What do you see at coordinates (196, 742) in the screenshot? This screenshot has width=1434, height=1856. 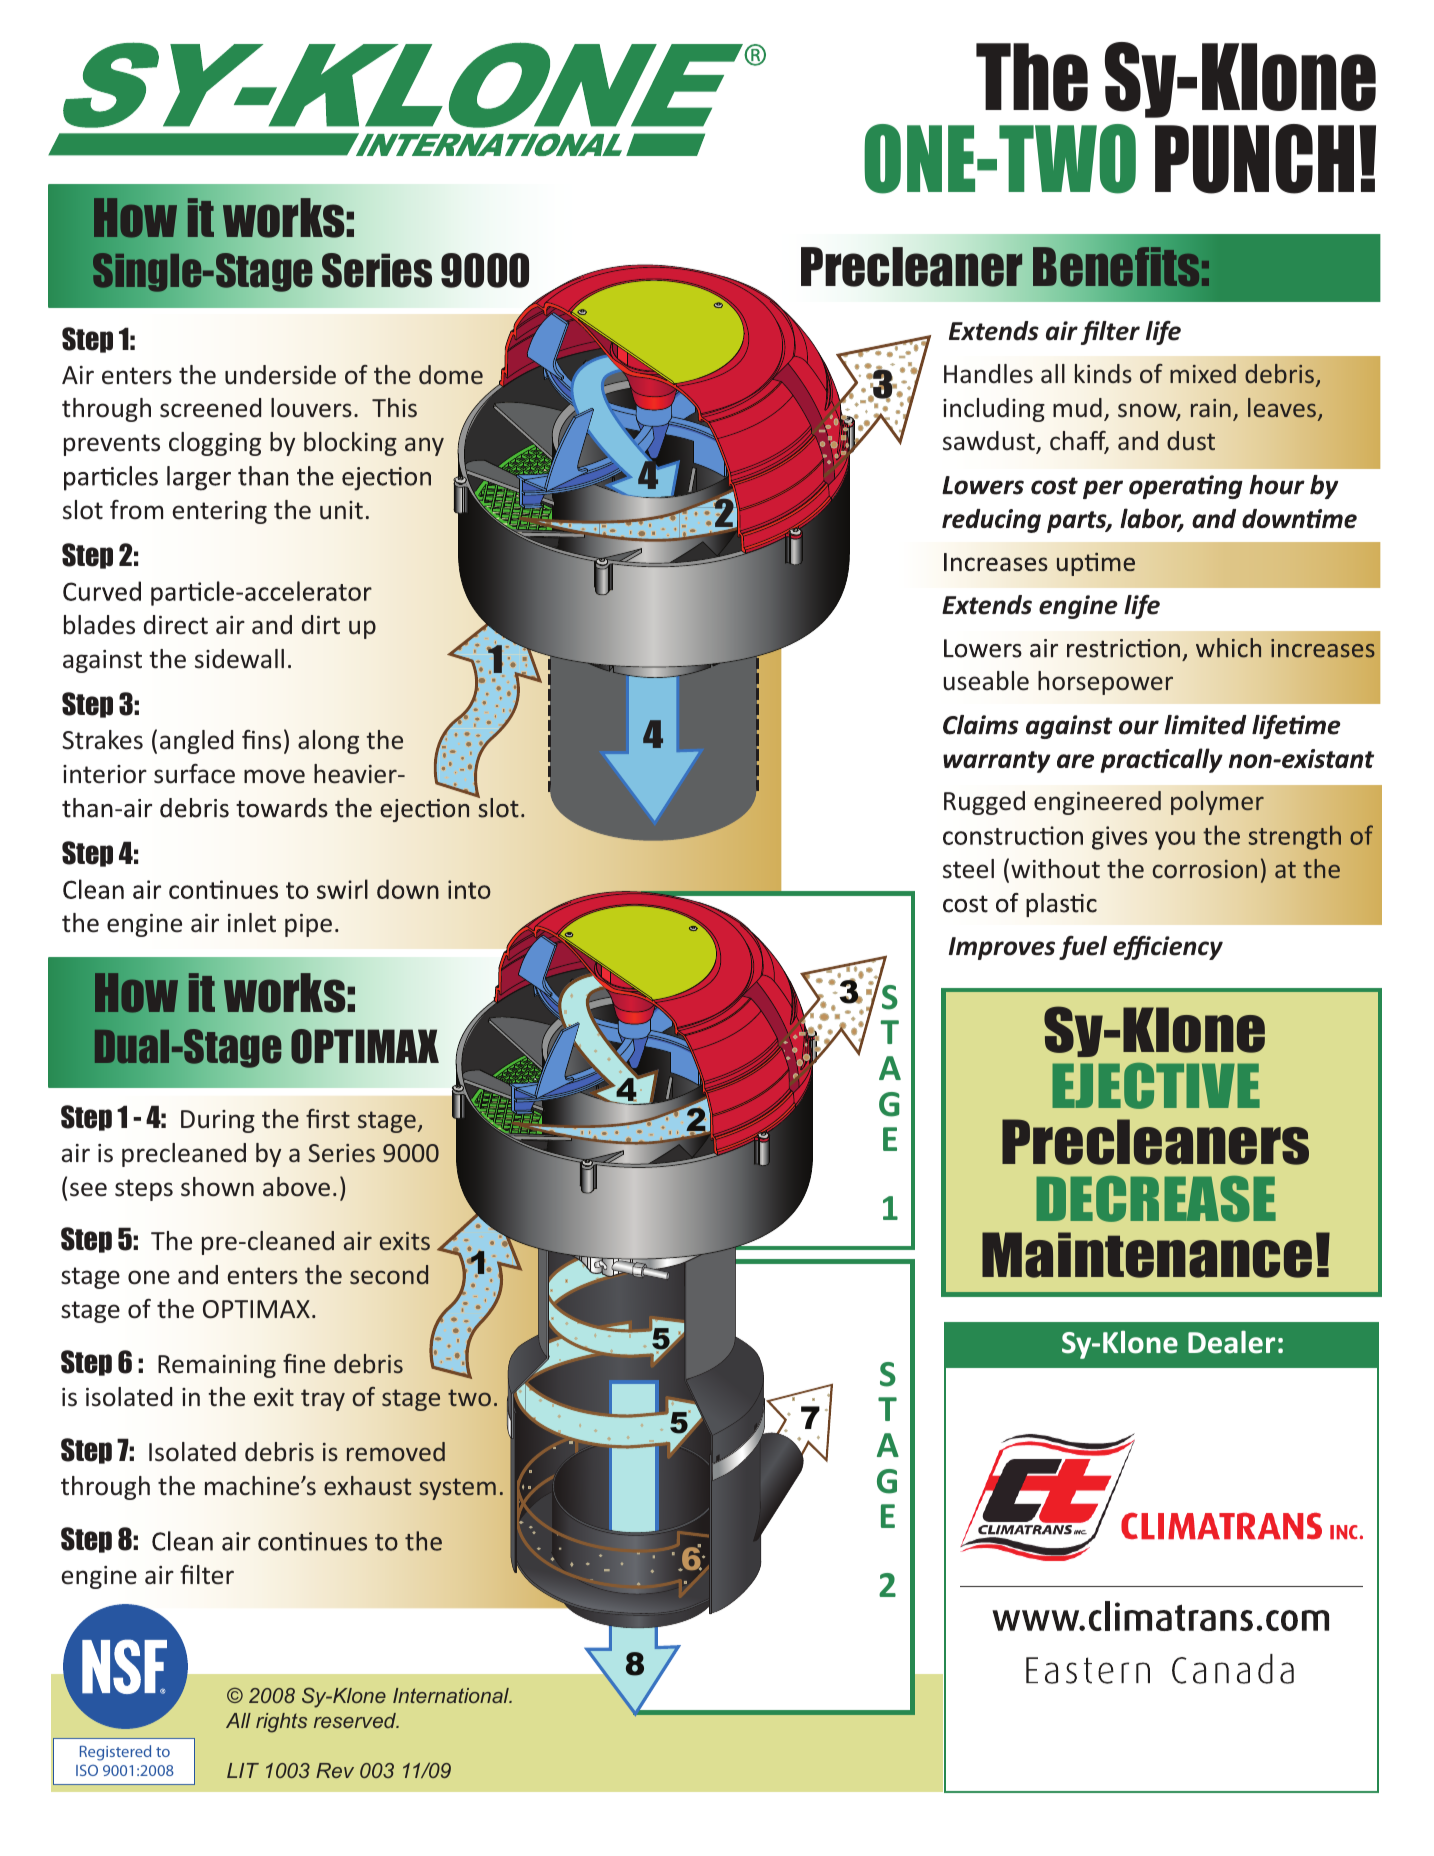 I see `angled` at bounding box center [196, 742].
